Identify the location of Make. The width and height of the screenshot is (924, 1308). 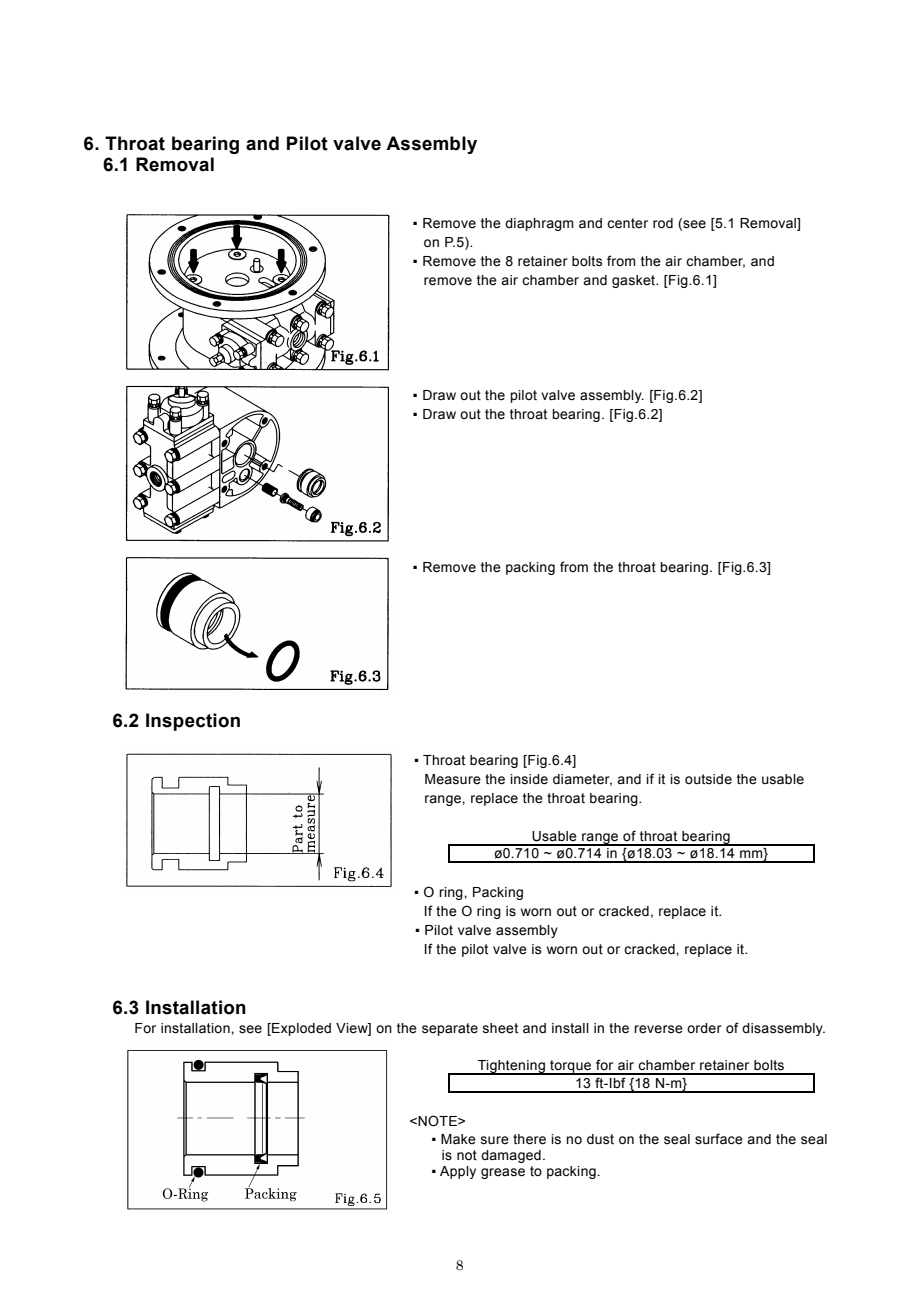
(458, 1139).
